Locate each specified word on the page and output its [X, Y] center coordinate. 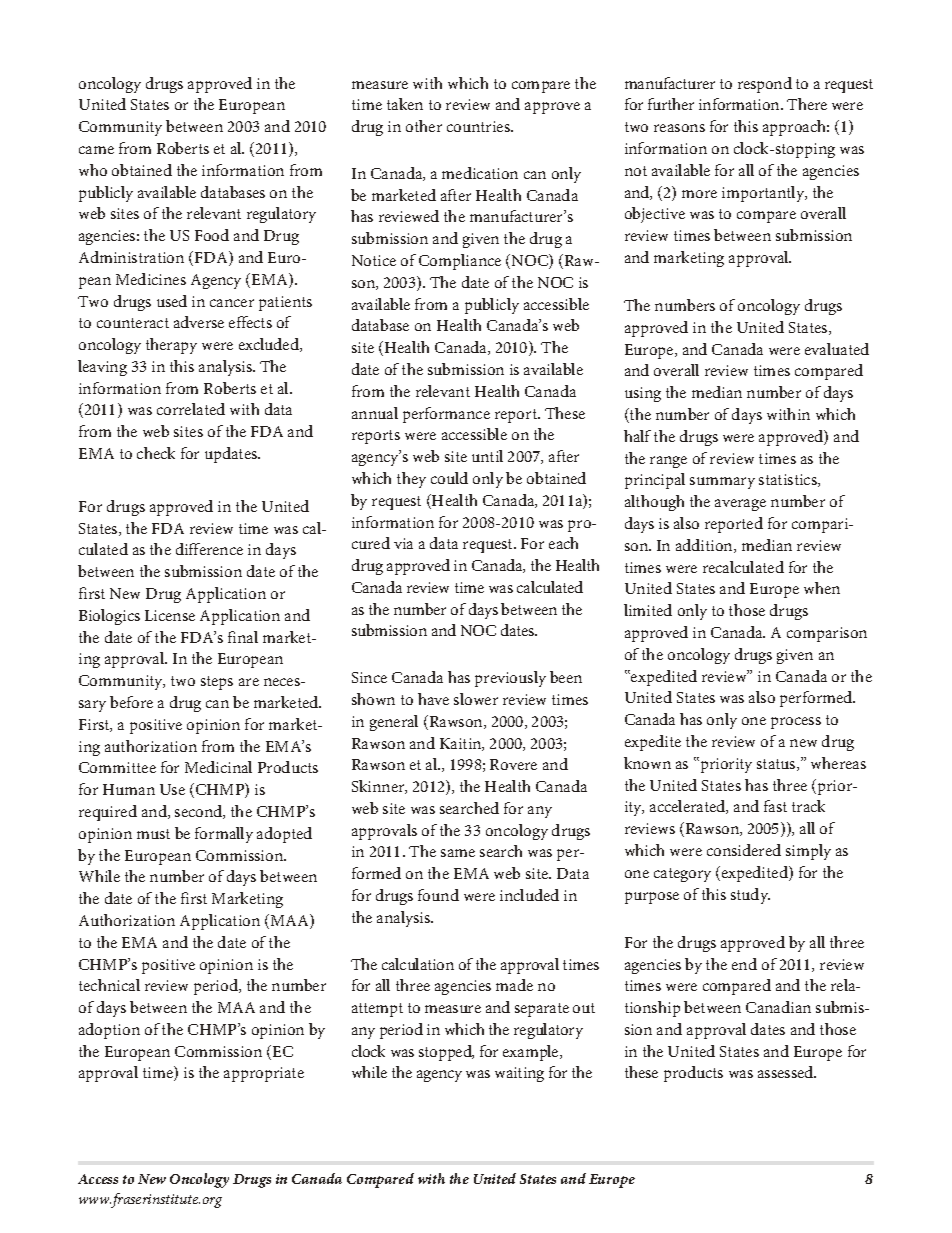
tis [785, 479]
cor [167, 411]
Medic [206, 767]
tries [496, 126]
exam [520, 1053]
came [96, 150]
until [487, 456]
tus [787, 765]
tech [92, 985]
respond [765, 85]
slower [476, 699]
